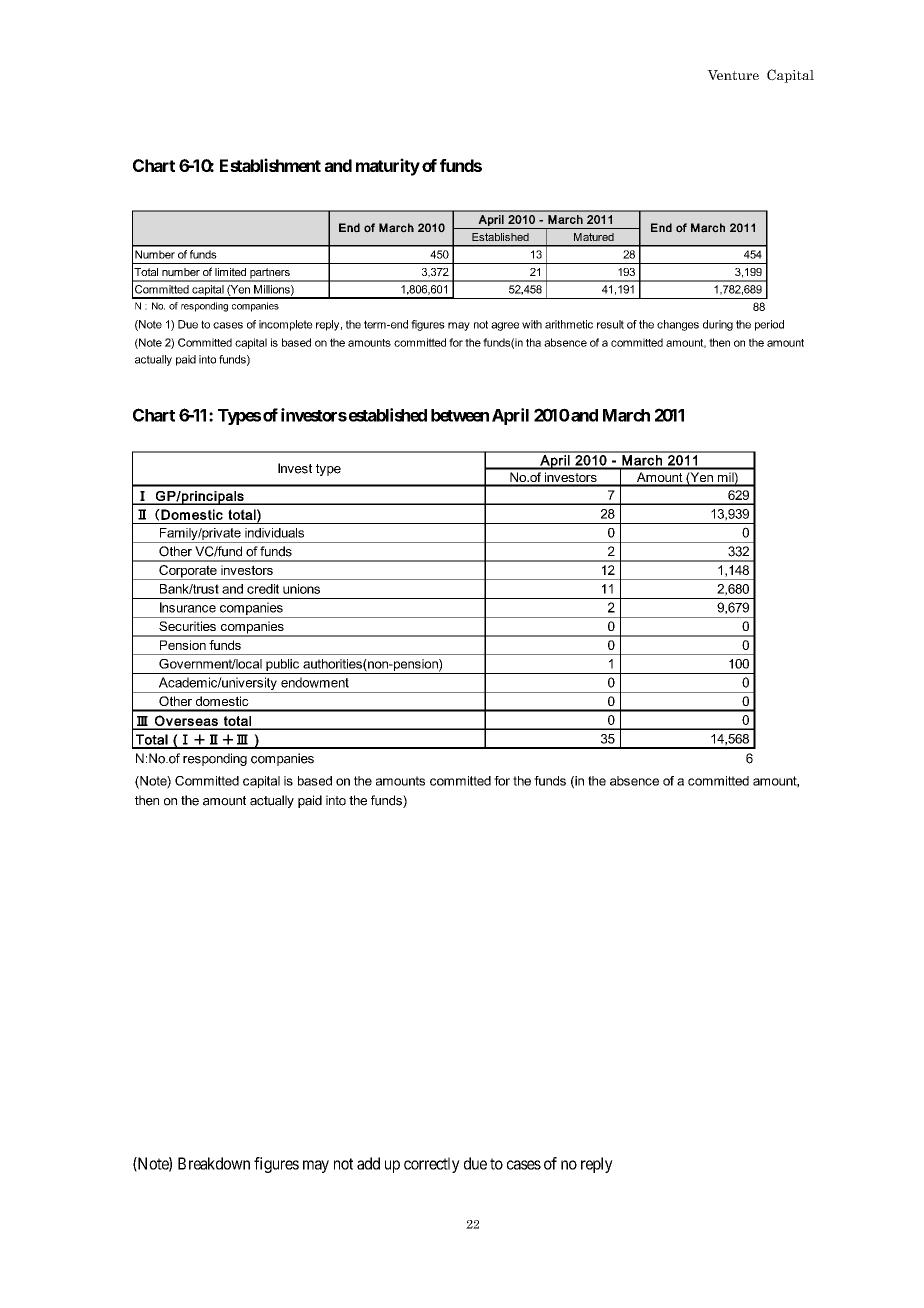 The image size is (924, 1308). I want to click on add, so click(368, 1163).
